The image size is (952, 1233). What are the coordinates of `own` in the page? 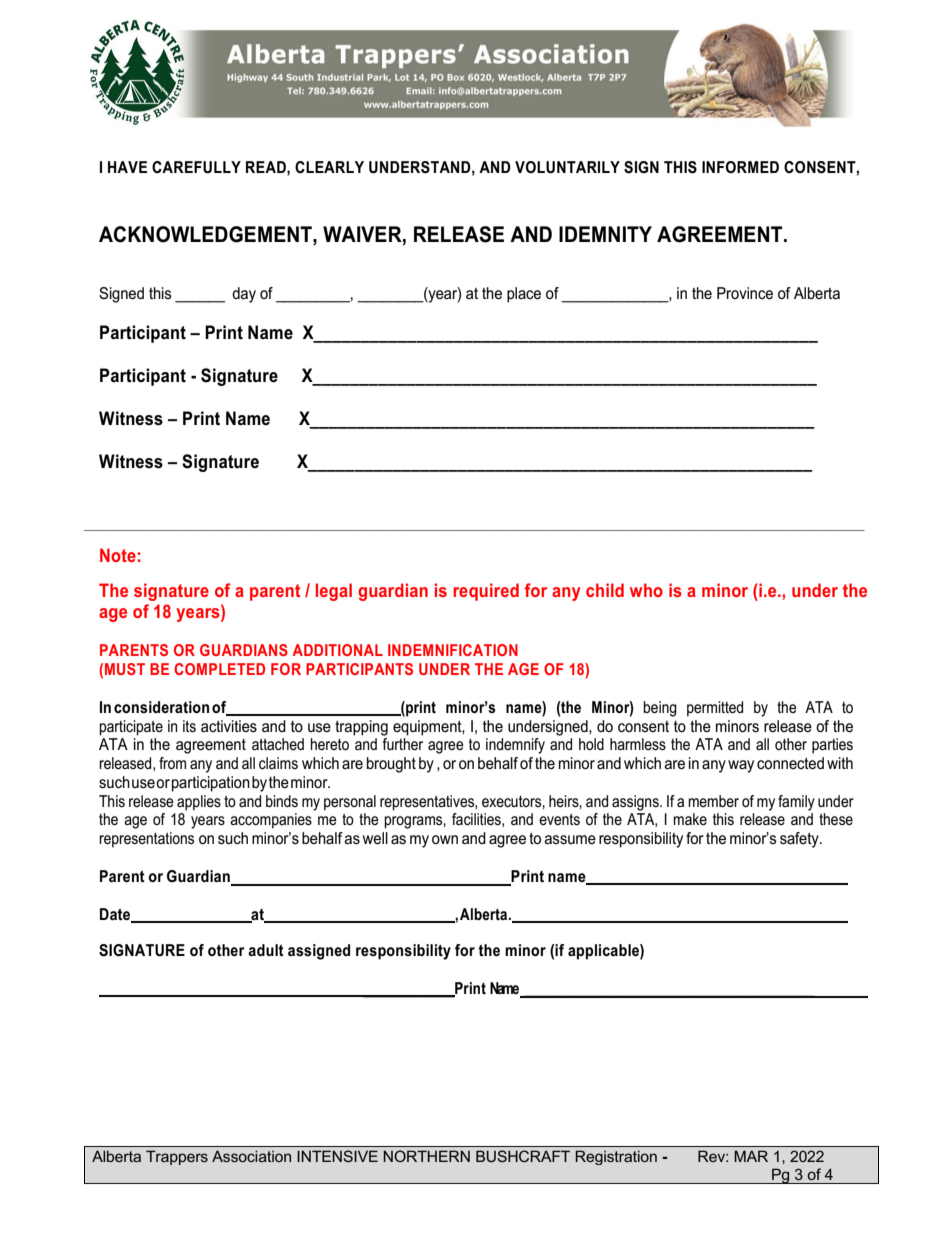 It's located at (445, 839).
